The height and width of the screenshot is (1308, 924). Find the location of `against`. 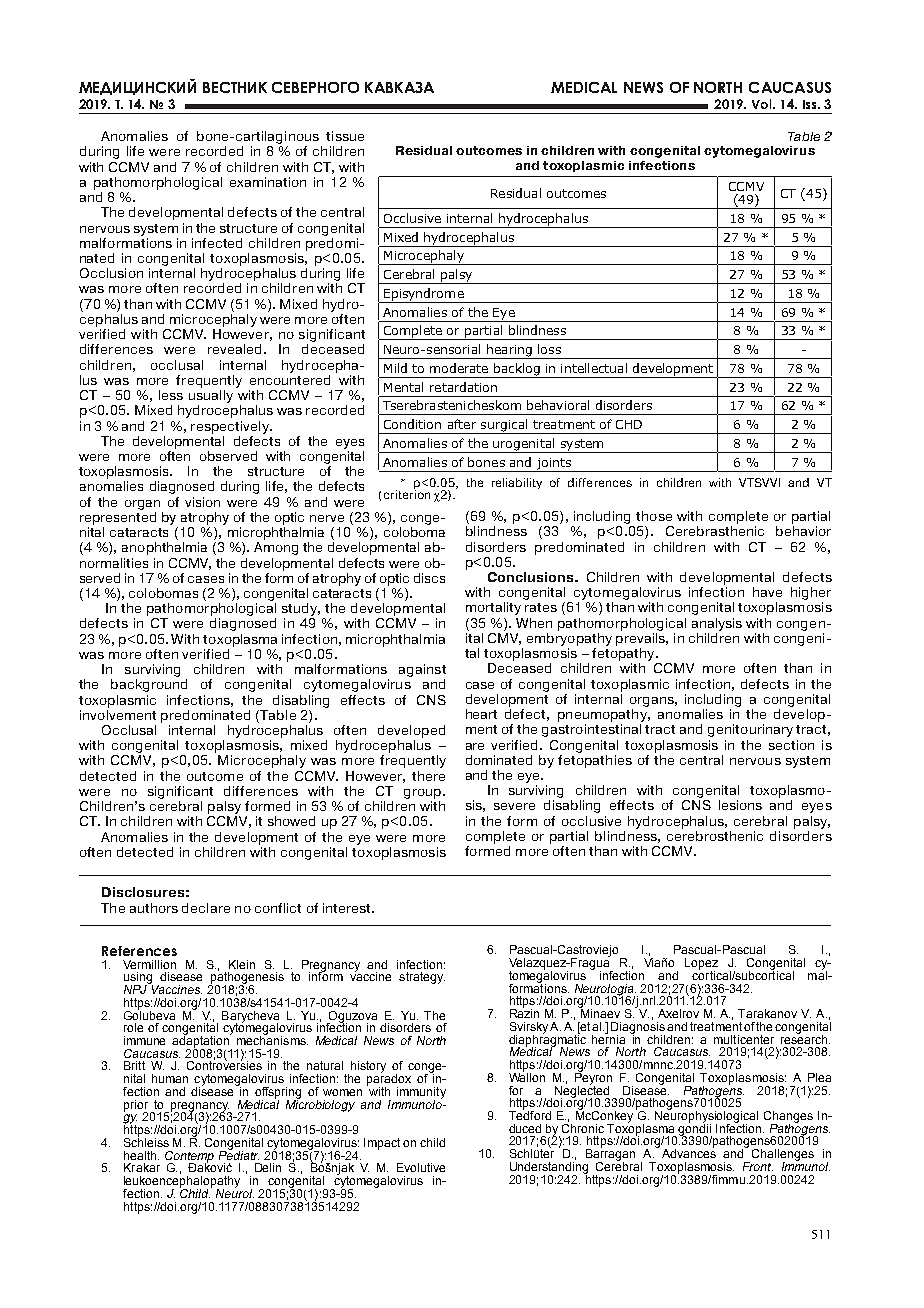

against is located at coordinates (422, 670).
